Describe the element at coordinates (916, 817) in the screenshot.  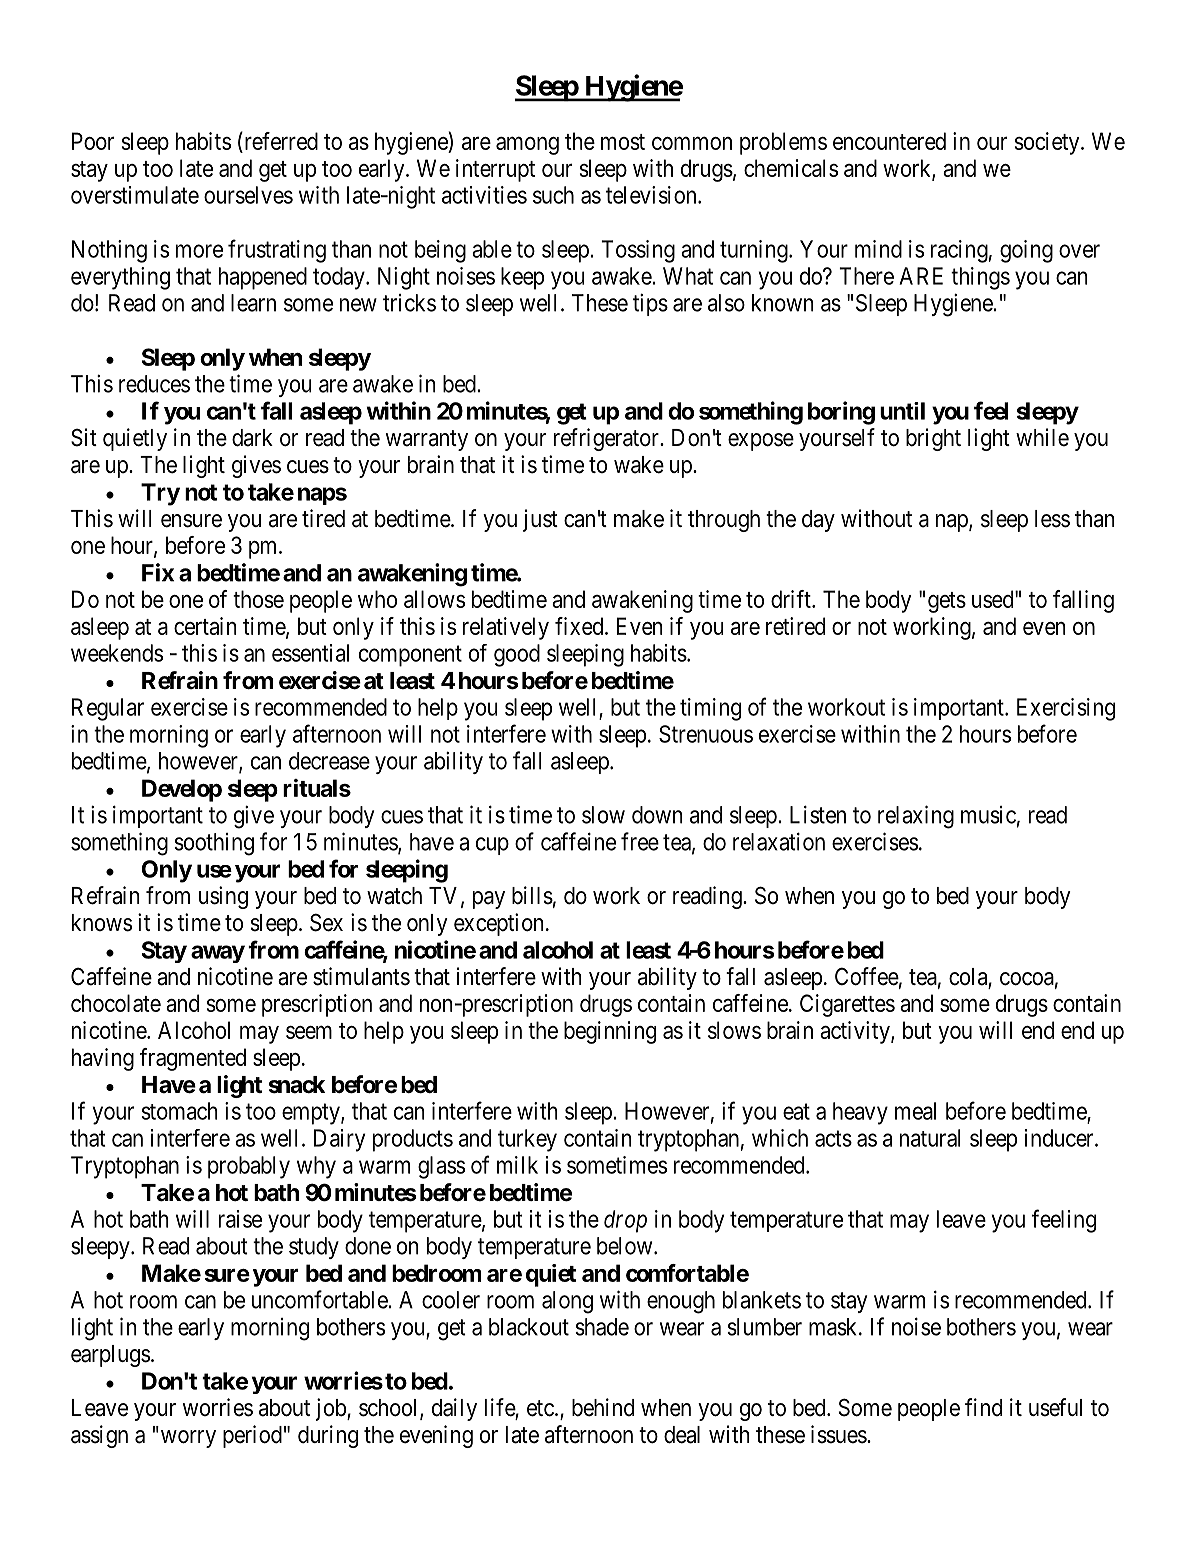
I see `relaxing` at that location.
